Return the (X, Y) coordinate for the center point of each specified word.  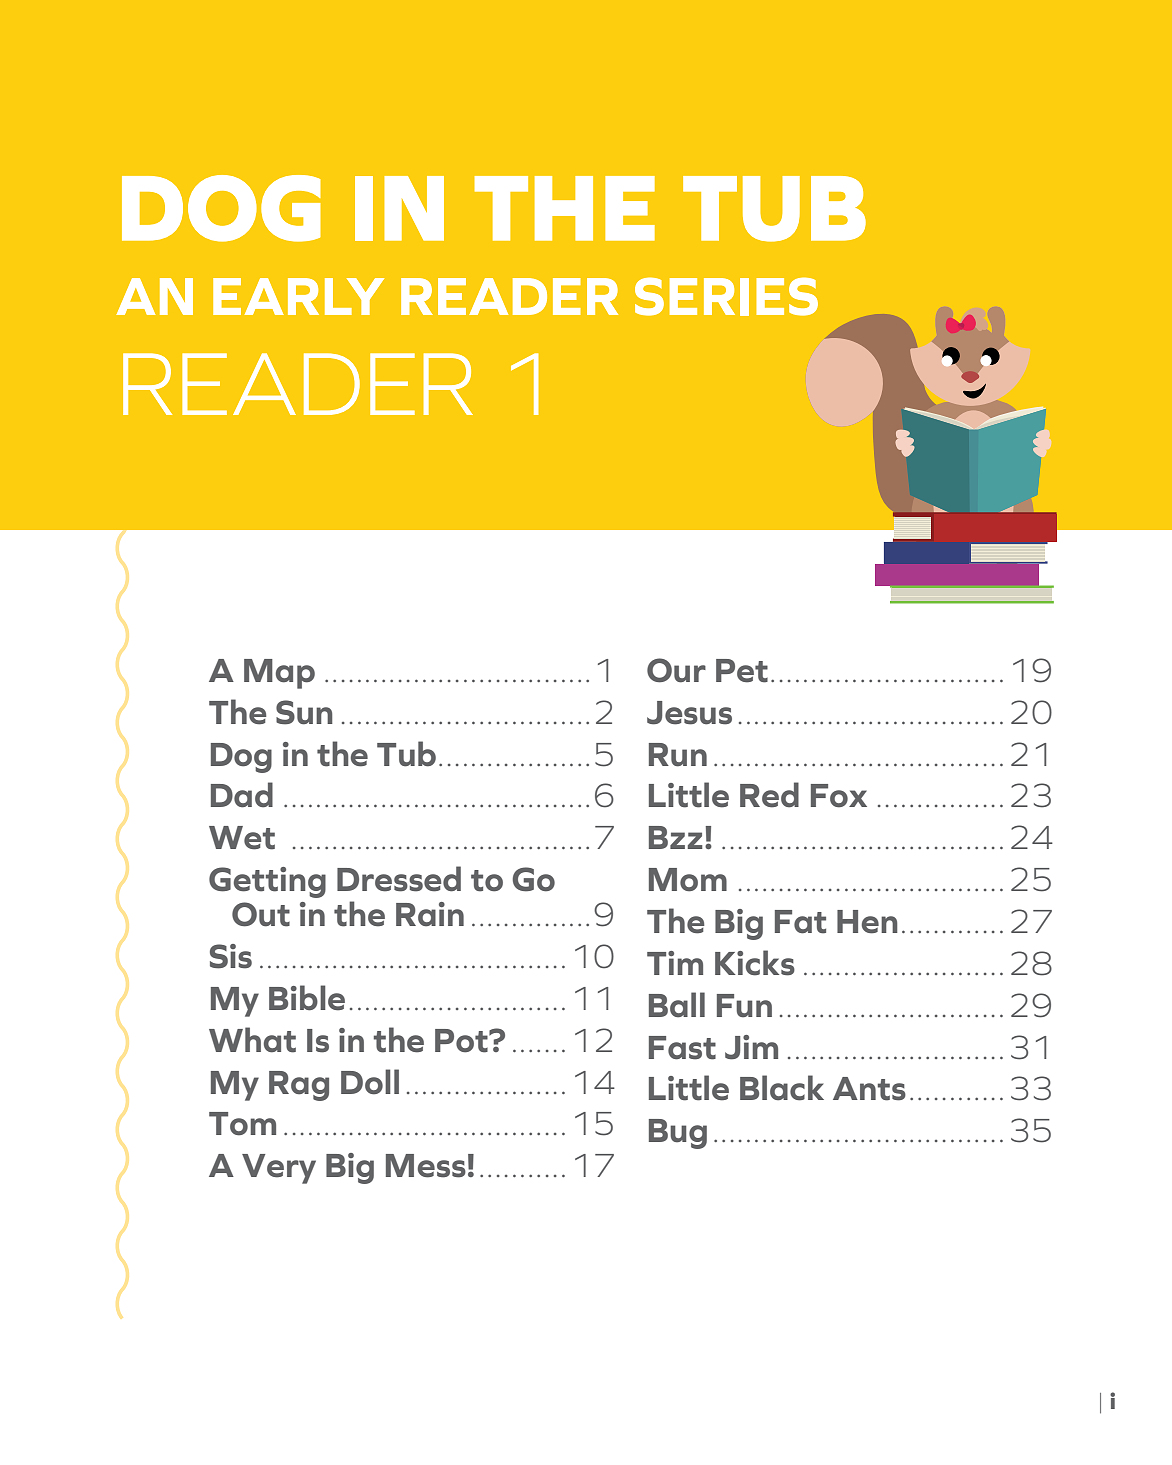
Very (279, 1169)
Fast (682, 1048)
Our (676, 670)
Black (782, 1088)
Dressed (399, 879)
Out (261, 914)
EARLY (298, 296)
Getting (267, 882)
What (252, 1040)
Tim (675, 963)
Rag (299, 1086)
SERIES (726, 296)
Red (769, 795)
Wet (242, 838)
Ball (677, 1005)
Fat (800, 922)
